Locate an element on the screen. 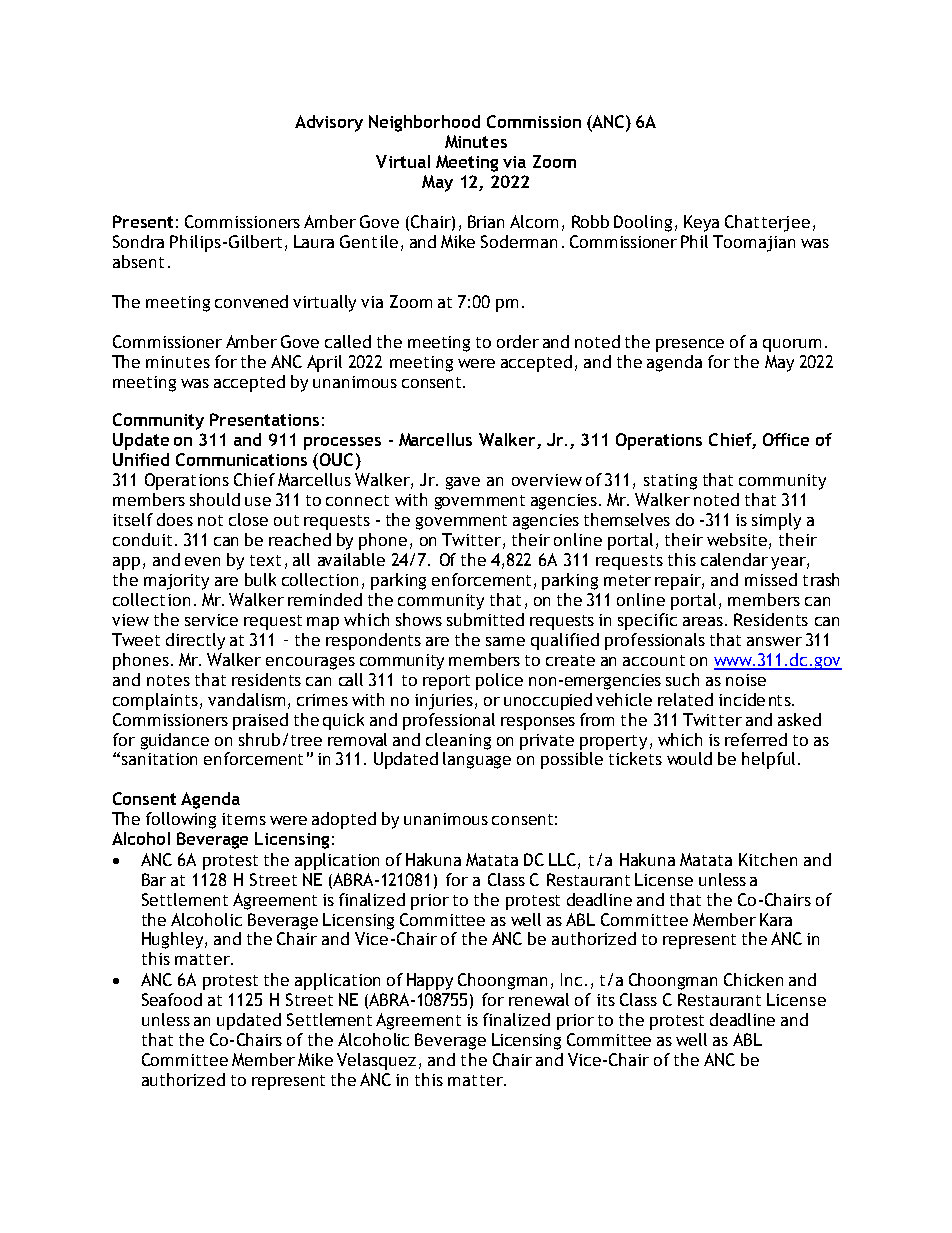 Image resolution: width=952 pixels, height=1233 pixels. Chatterjee is located at coordinates (767, 223).
